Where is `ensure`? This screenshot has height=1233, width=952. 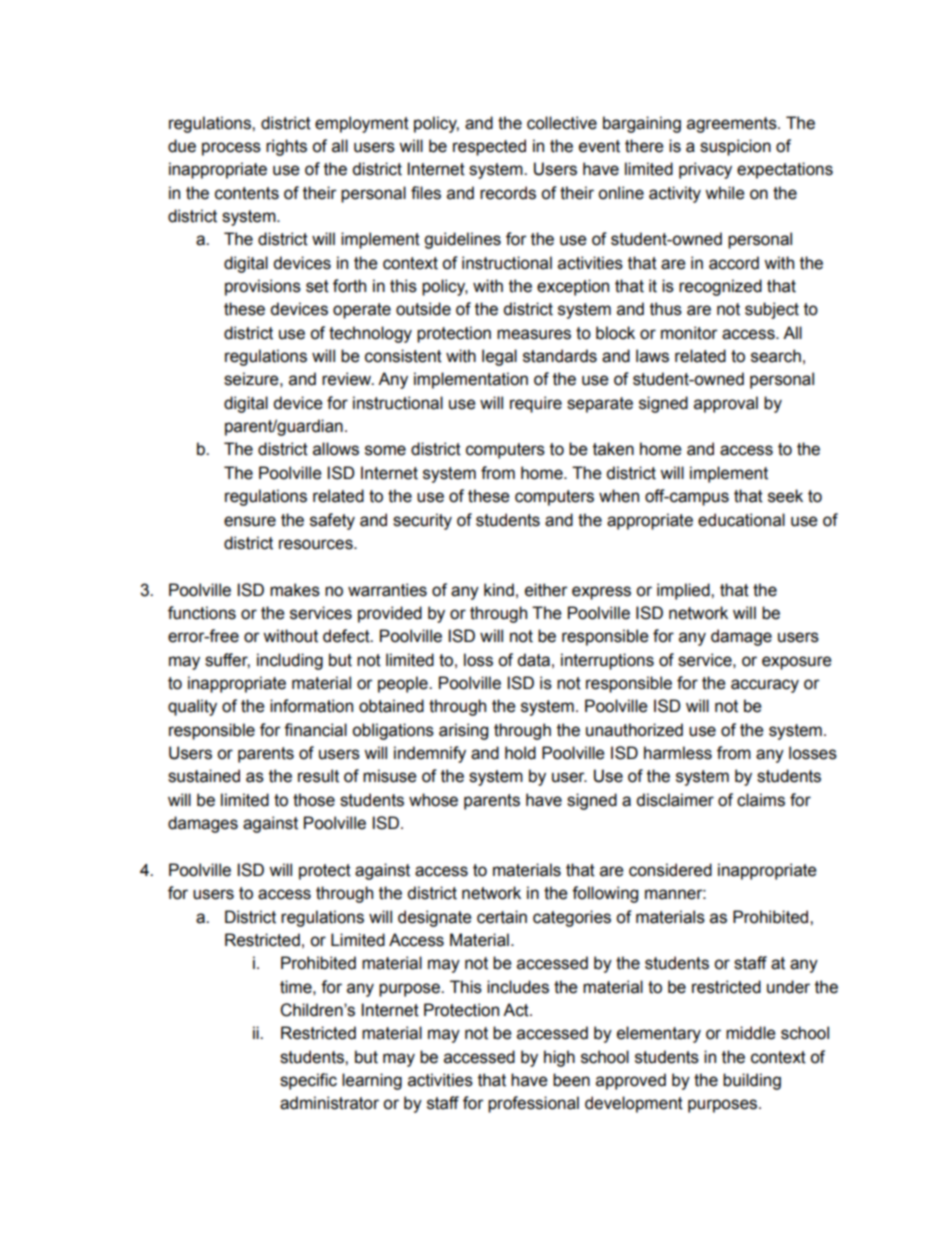
ensure is located at coordinates (250, 521).
